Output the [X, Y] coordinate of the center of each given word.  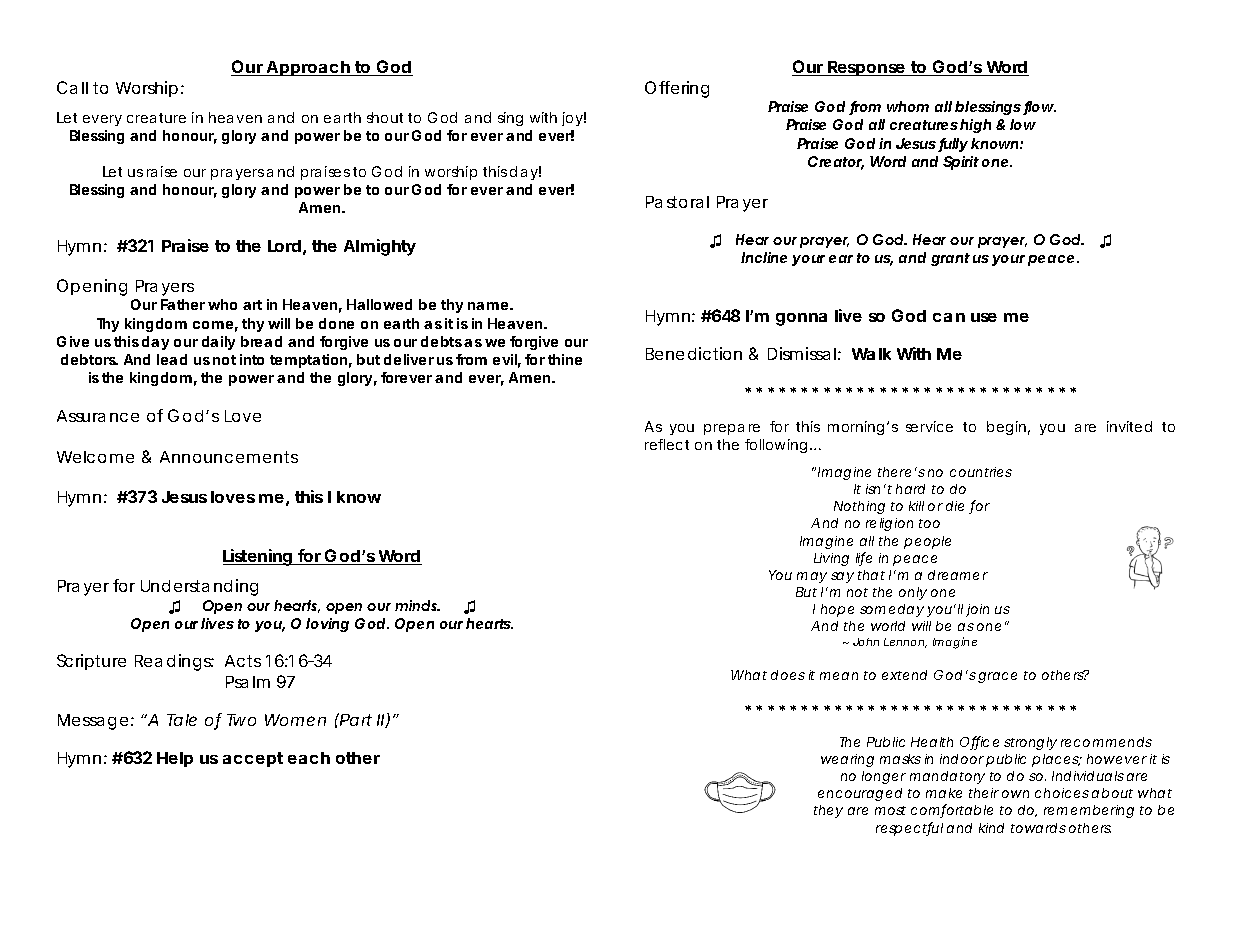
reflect [667, 444]
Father [183, 304]
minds [417, 605]
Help [175, 759]
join [977, 610]
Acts [243, 661]
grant [950, 259]
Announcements [229, 457]
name [488, 306]
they [828, 811]
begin [1006, 428]
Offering [677, 89]
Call [72, 87]
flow [1038, 108]
